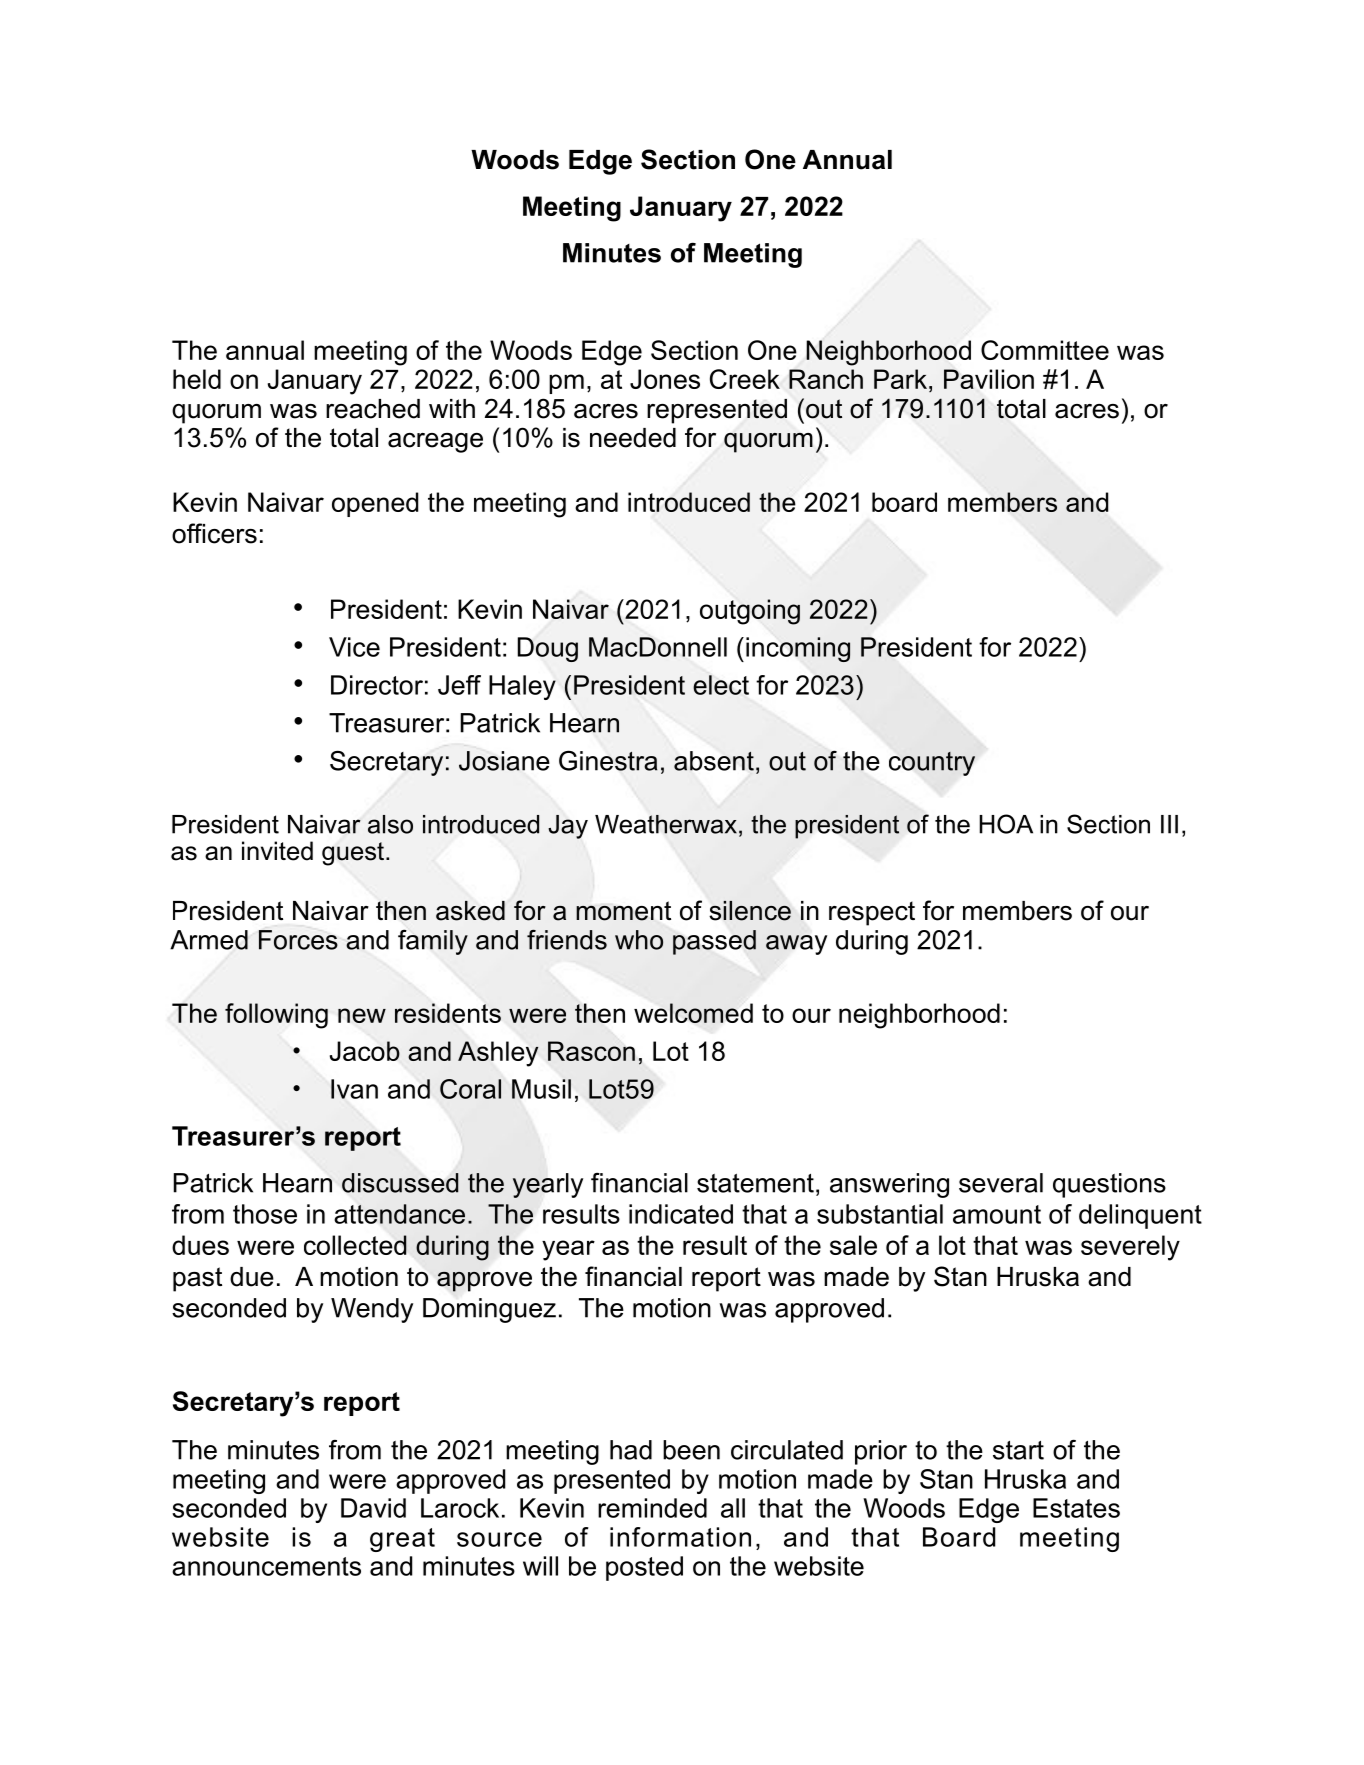 The image size is (1364, 1765). I want to click on Vice, so click(354, 647).
